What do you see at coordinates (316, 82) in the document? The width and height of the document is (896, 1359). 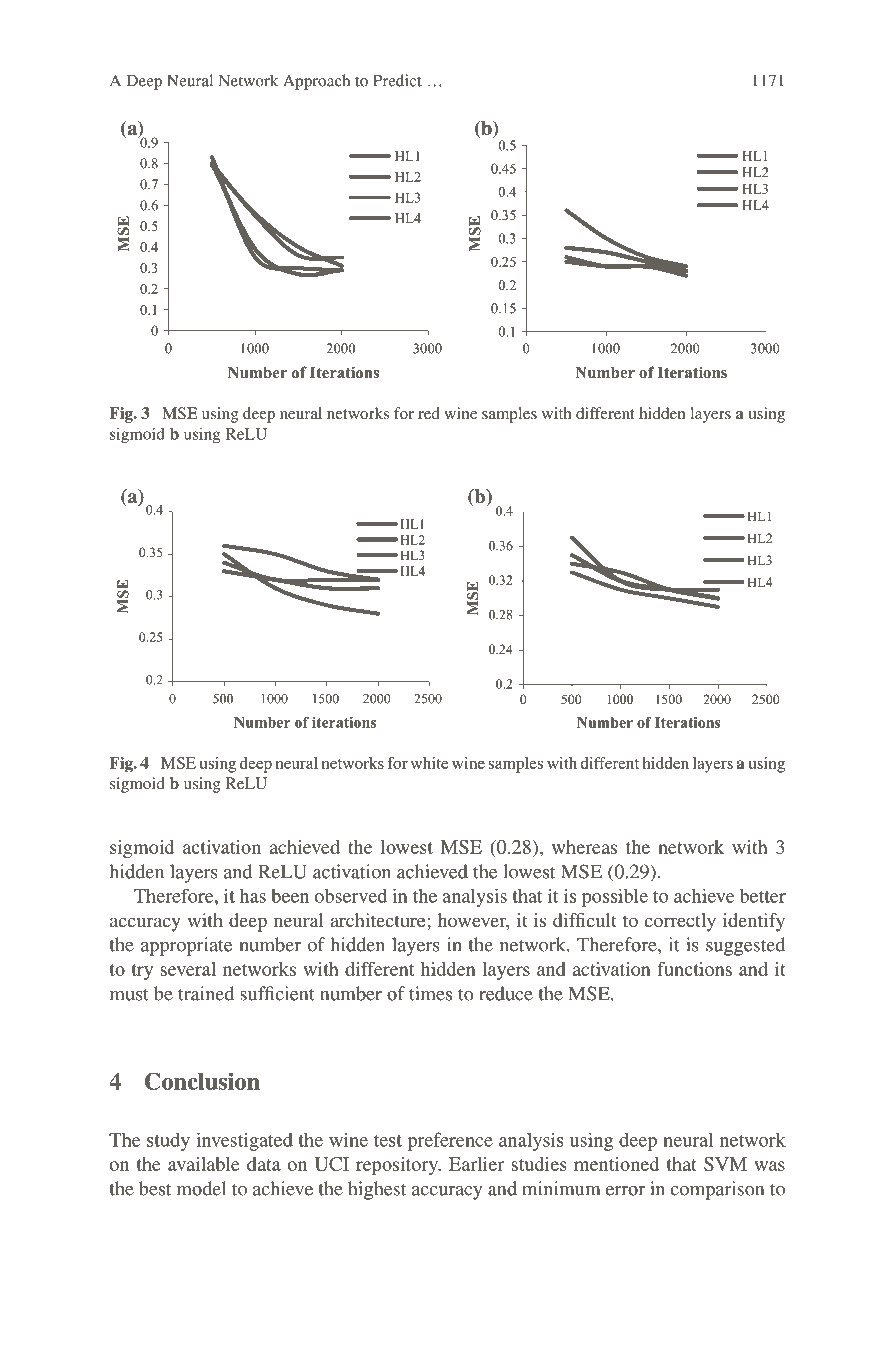 I see `Approach` at bounding box center [316, 82].
